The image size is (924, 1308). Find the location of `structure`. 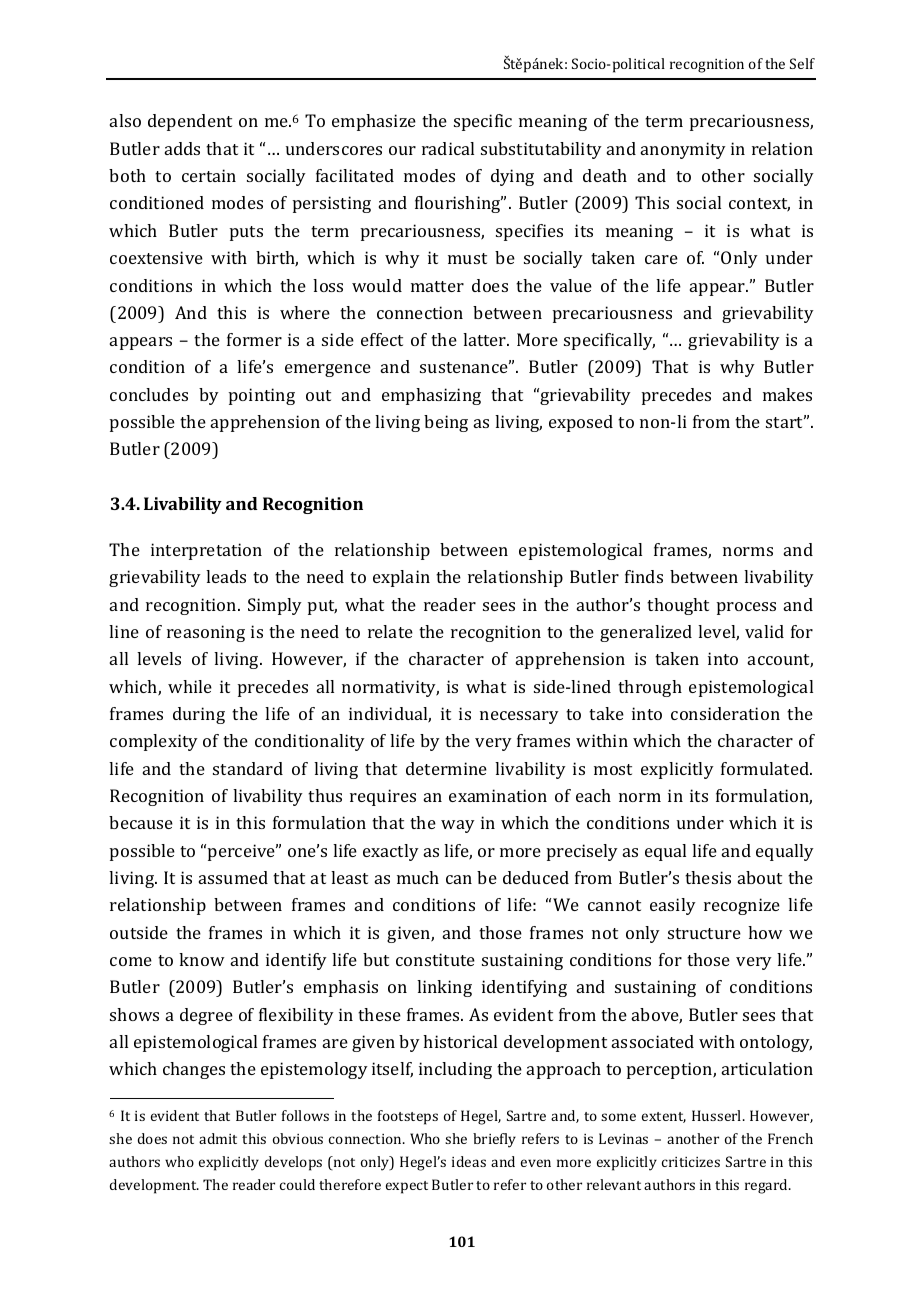

structure is located at coordinates (704, 933).
